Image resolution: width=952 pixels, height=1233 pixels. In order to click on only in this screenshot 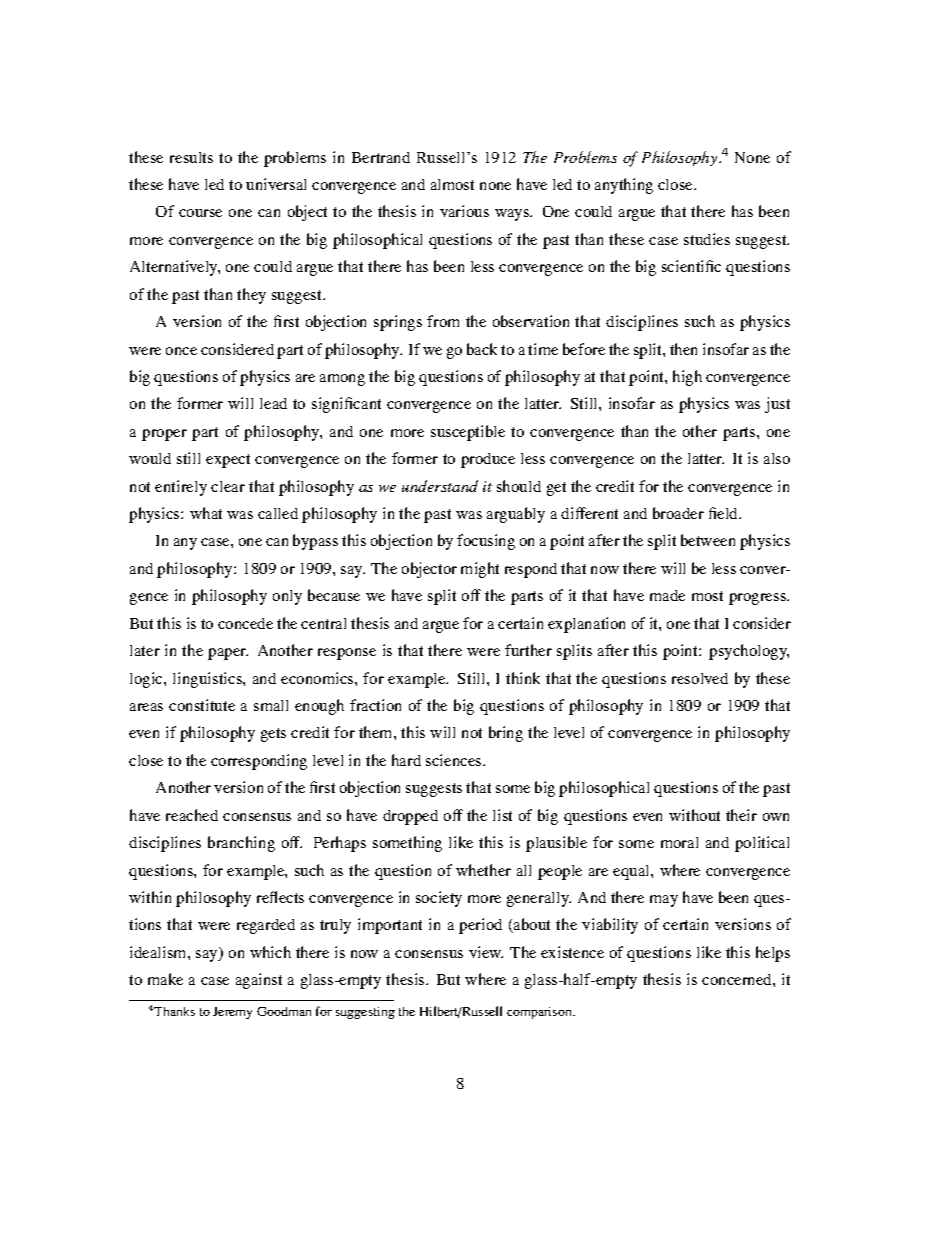, I will do `click(287, 597)`.
